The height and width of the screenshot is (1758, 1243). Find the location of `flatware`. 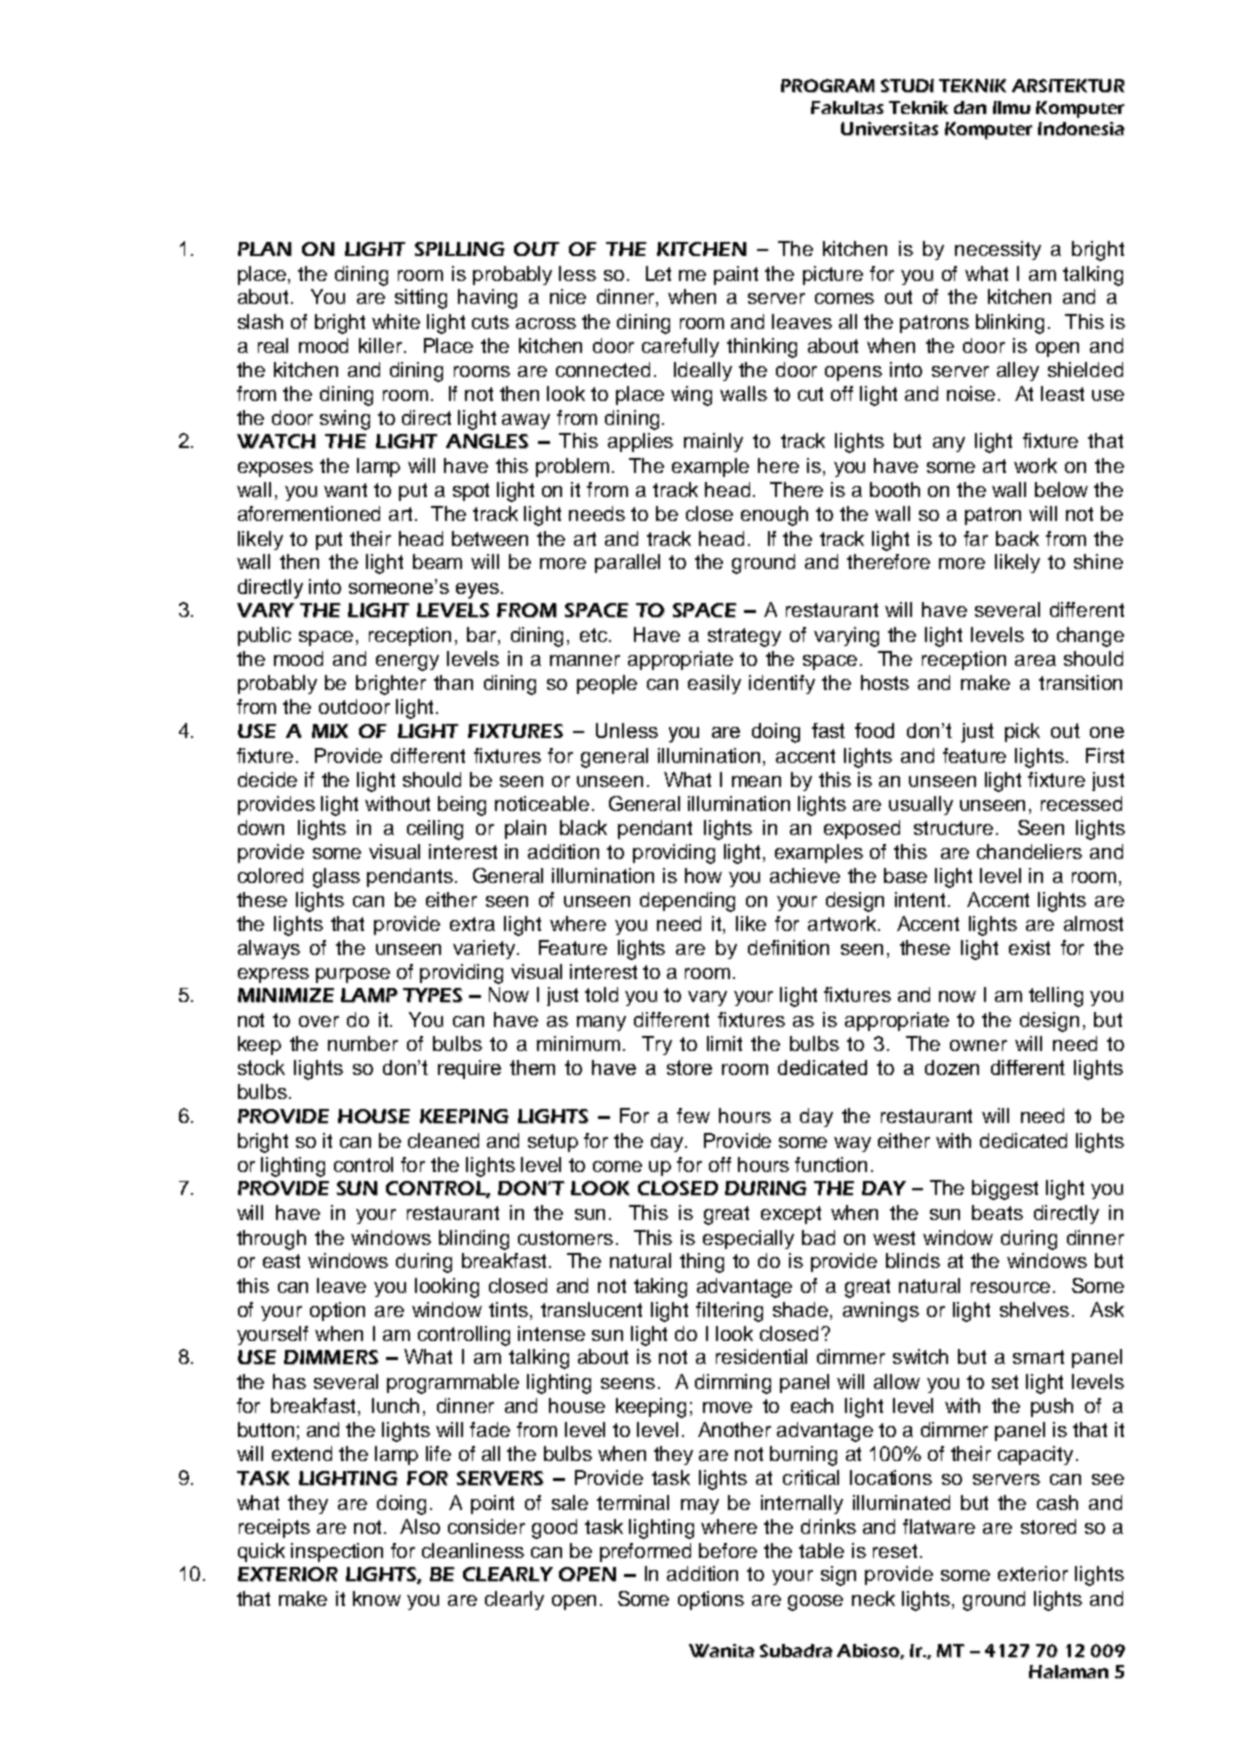

flatware is located at coordinates (939, 1526).
